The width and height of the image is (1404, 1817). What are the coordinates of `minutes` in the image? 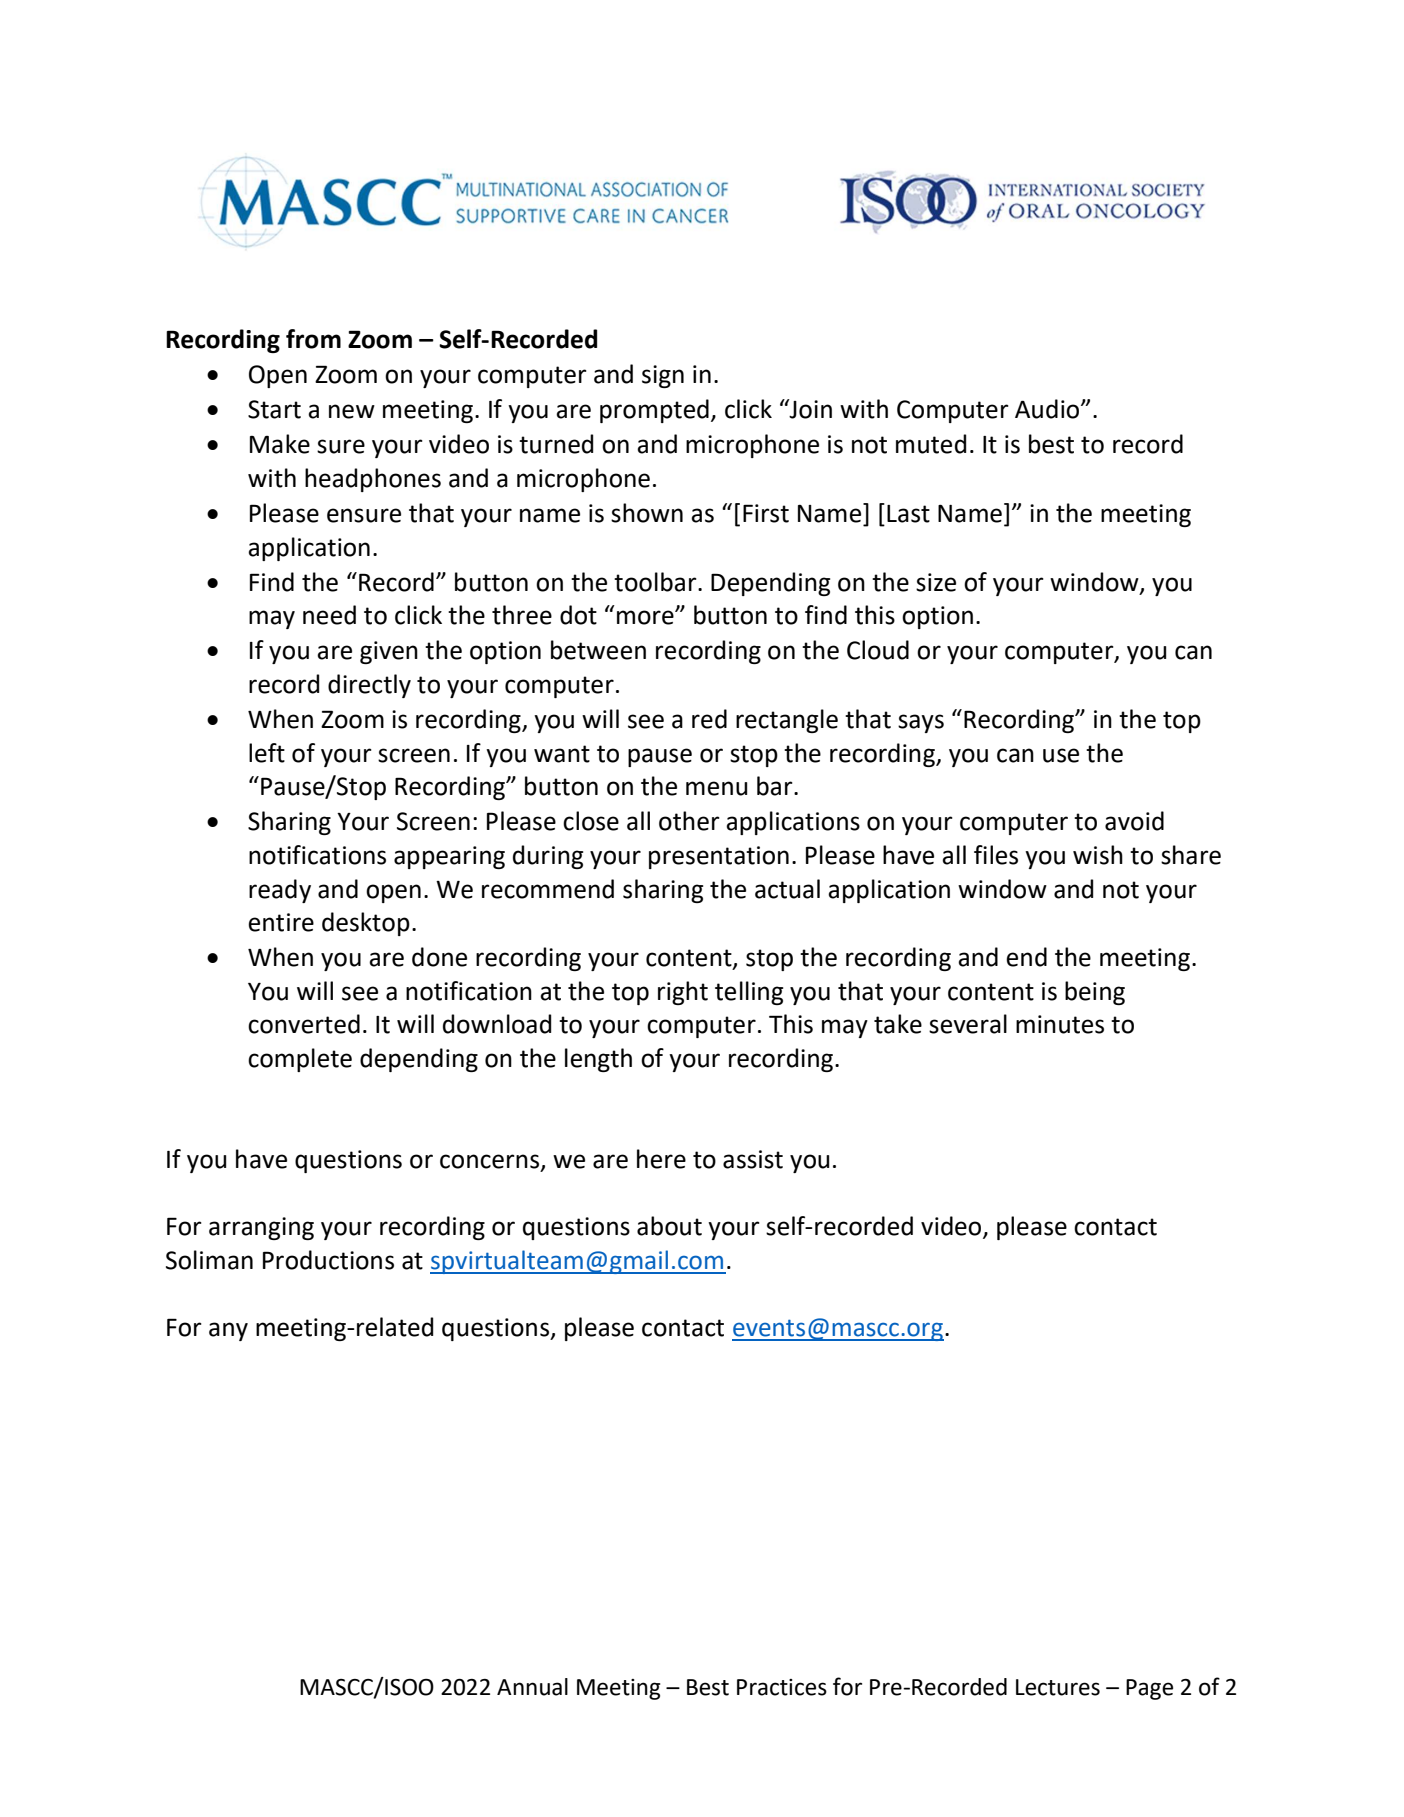 It's located at (1060, 1024).
